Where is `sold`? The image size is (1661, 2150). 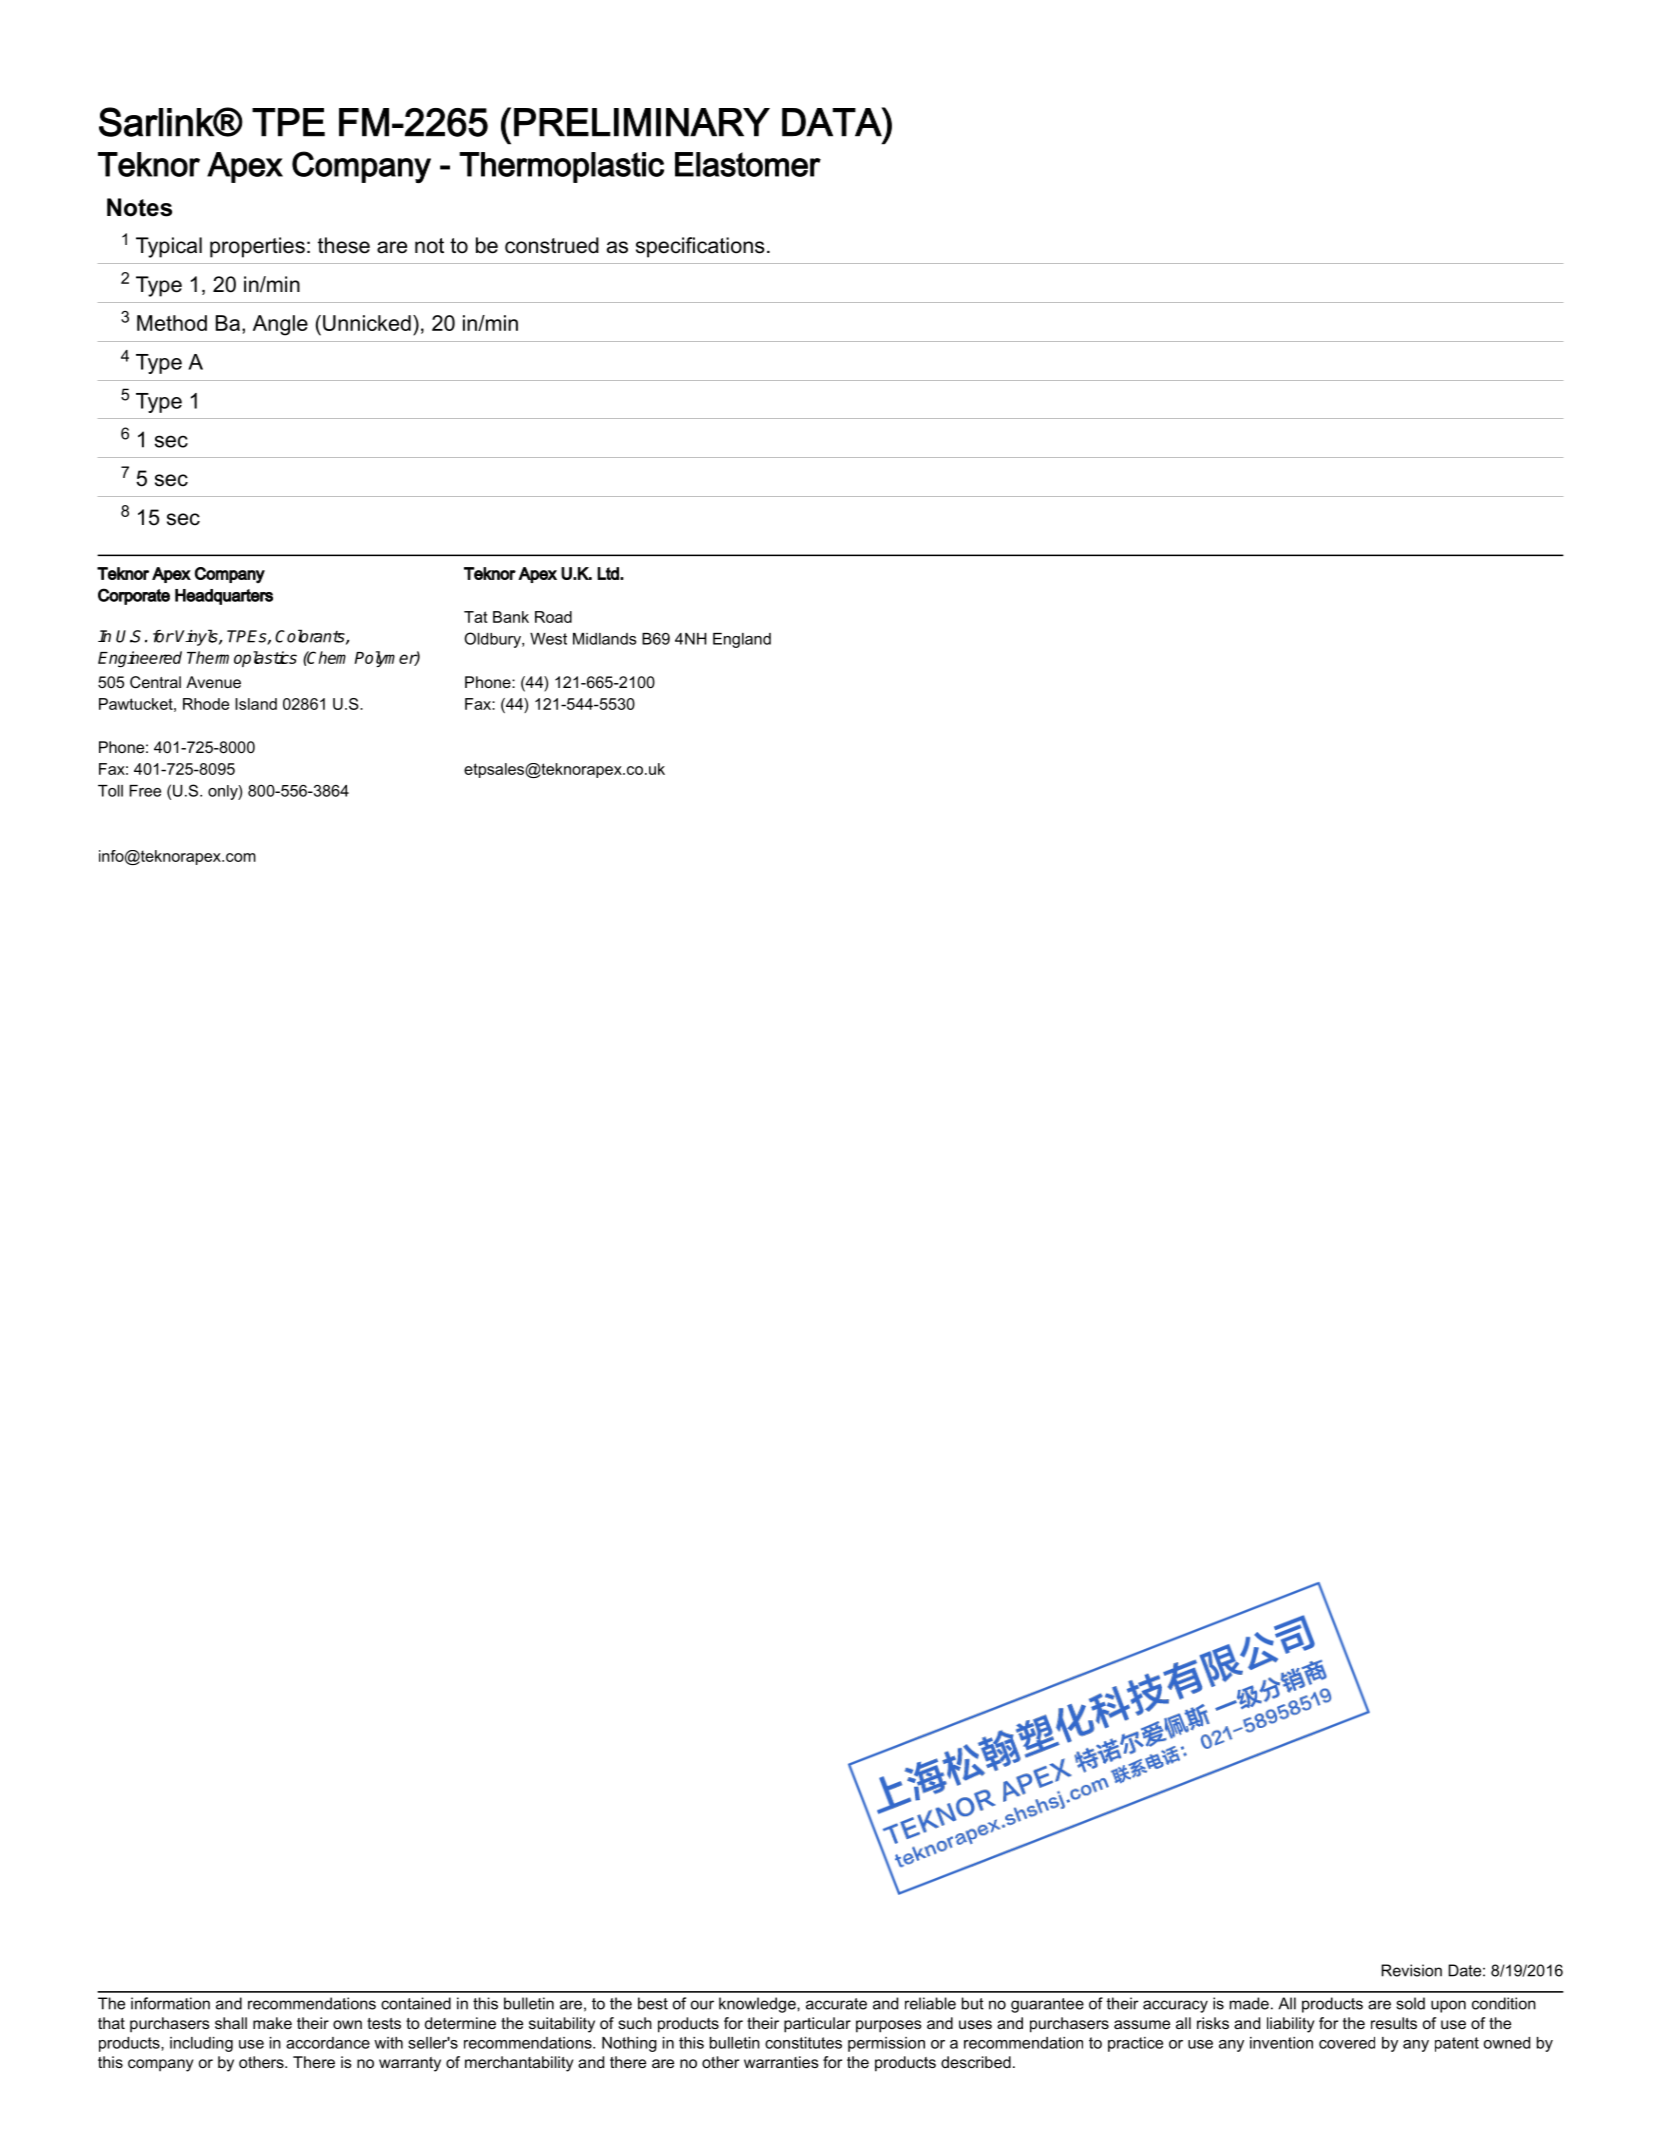
sold is located at coordinates (1410, 2003).
